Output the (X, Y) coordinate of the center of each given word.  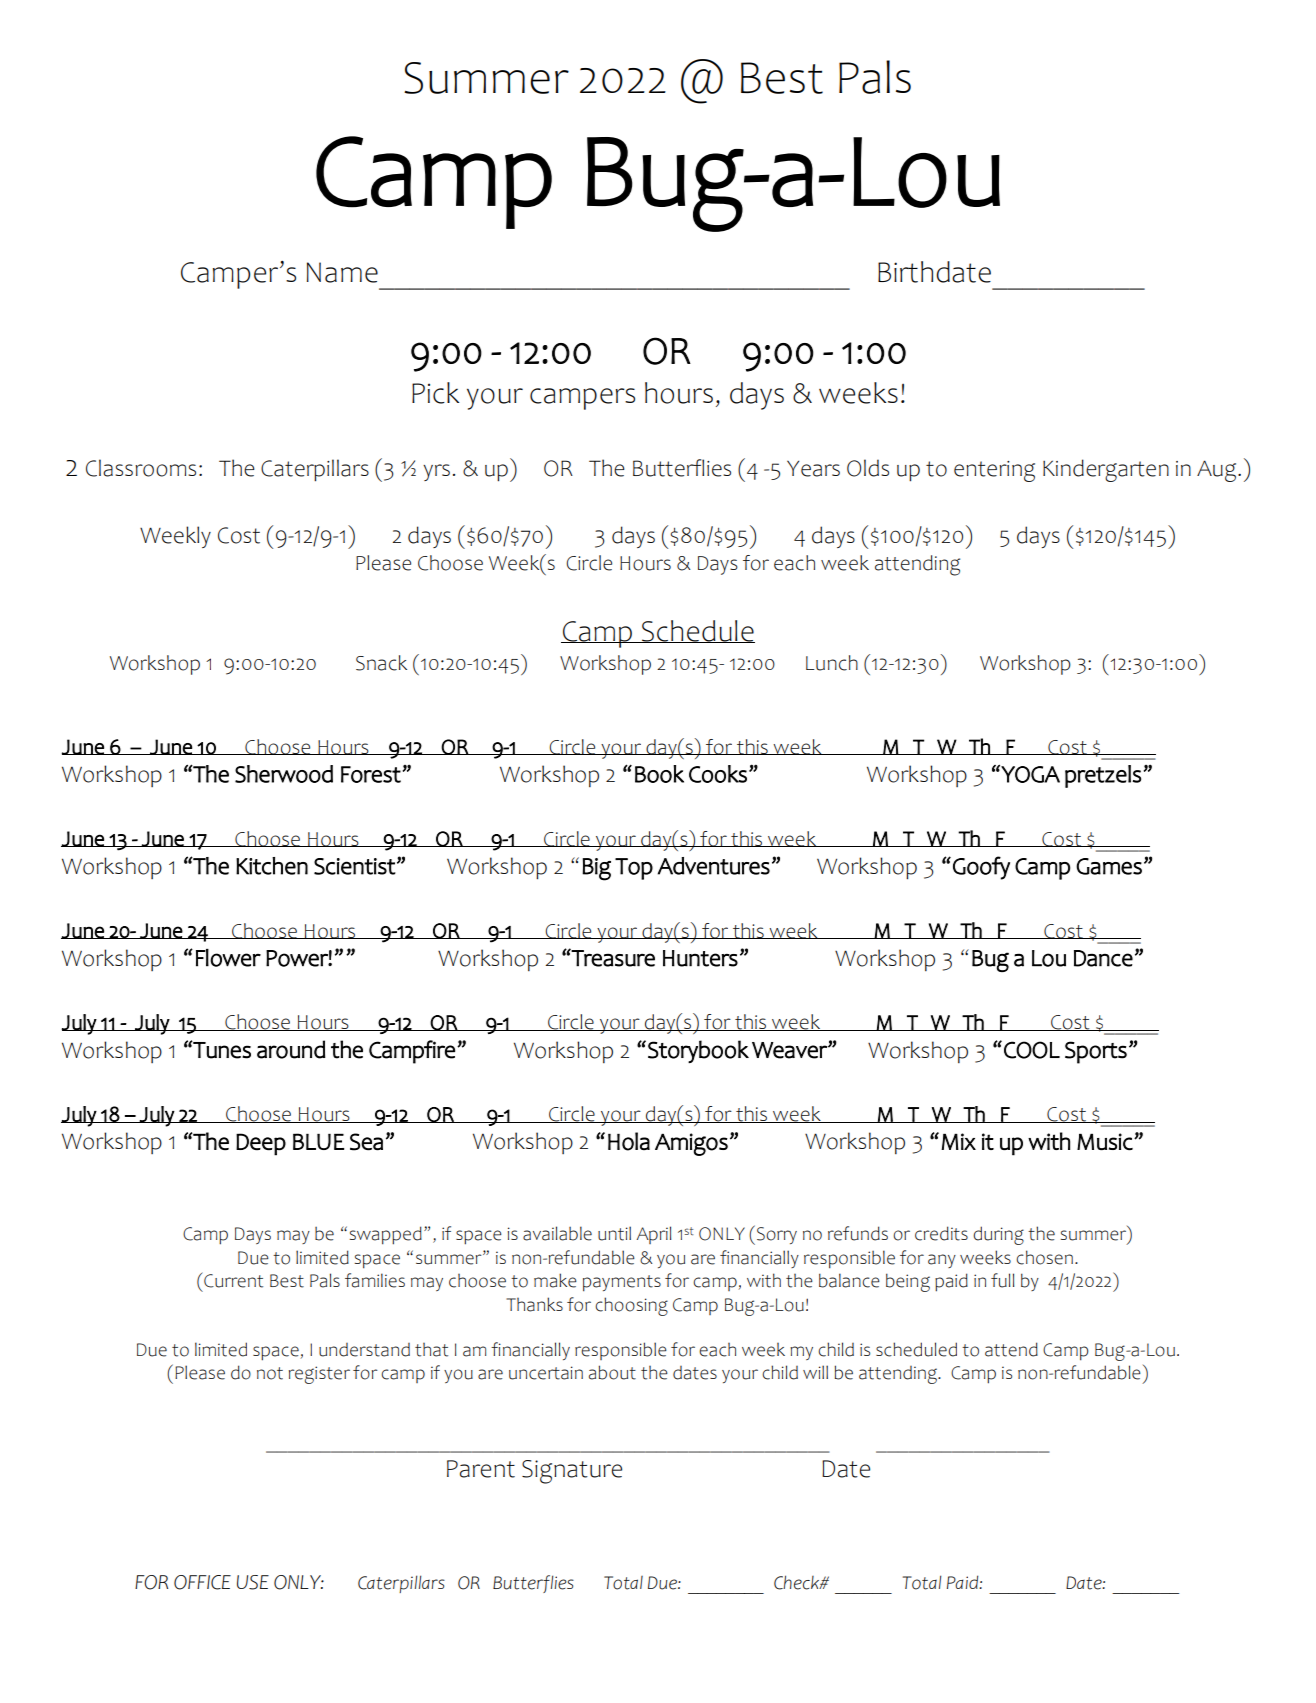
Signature (572, 1472)
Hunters (700, 958)
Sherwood (284, 774)
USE (253, 1582)
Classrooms (141, 468)
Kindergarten (1106, 470)
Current (232, 1280)
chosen (1044, 1257)
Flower (228, 958)
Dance (1103, 958)
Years (813, 468)
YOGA (1030, 774)
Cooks (718, 774)
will (815, 1372)
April (653, 1235)
